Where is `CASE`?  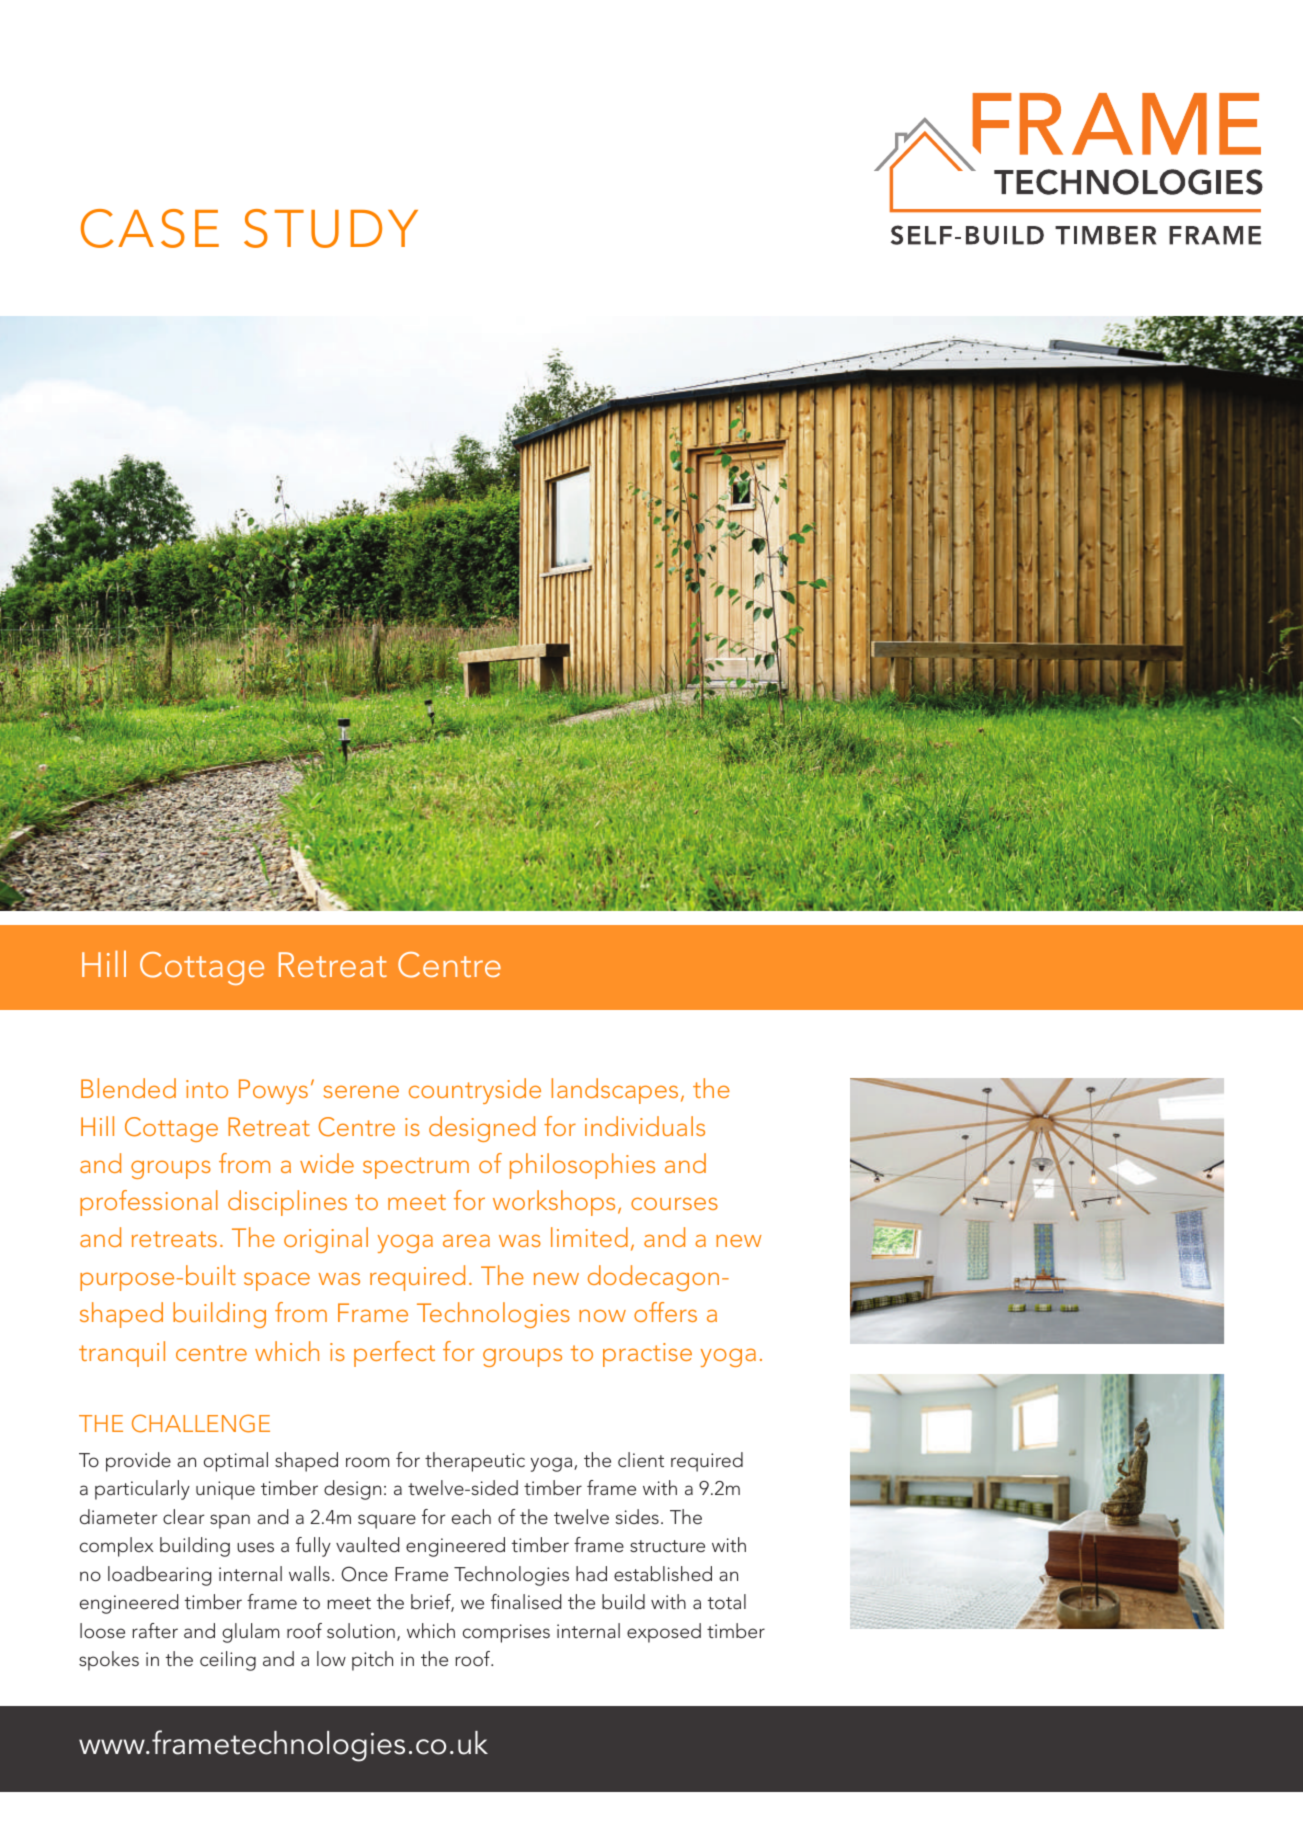 CASE is located at coordinates (150, 228).
